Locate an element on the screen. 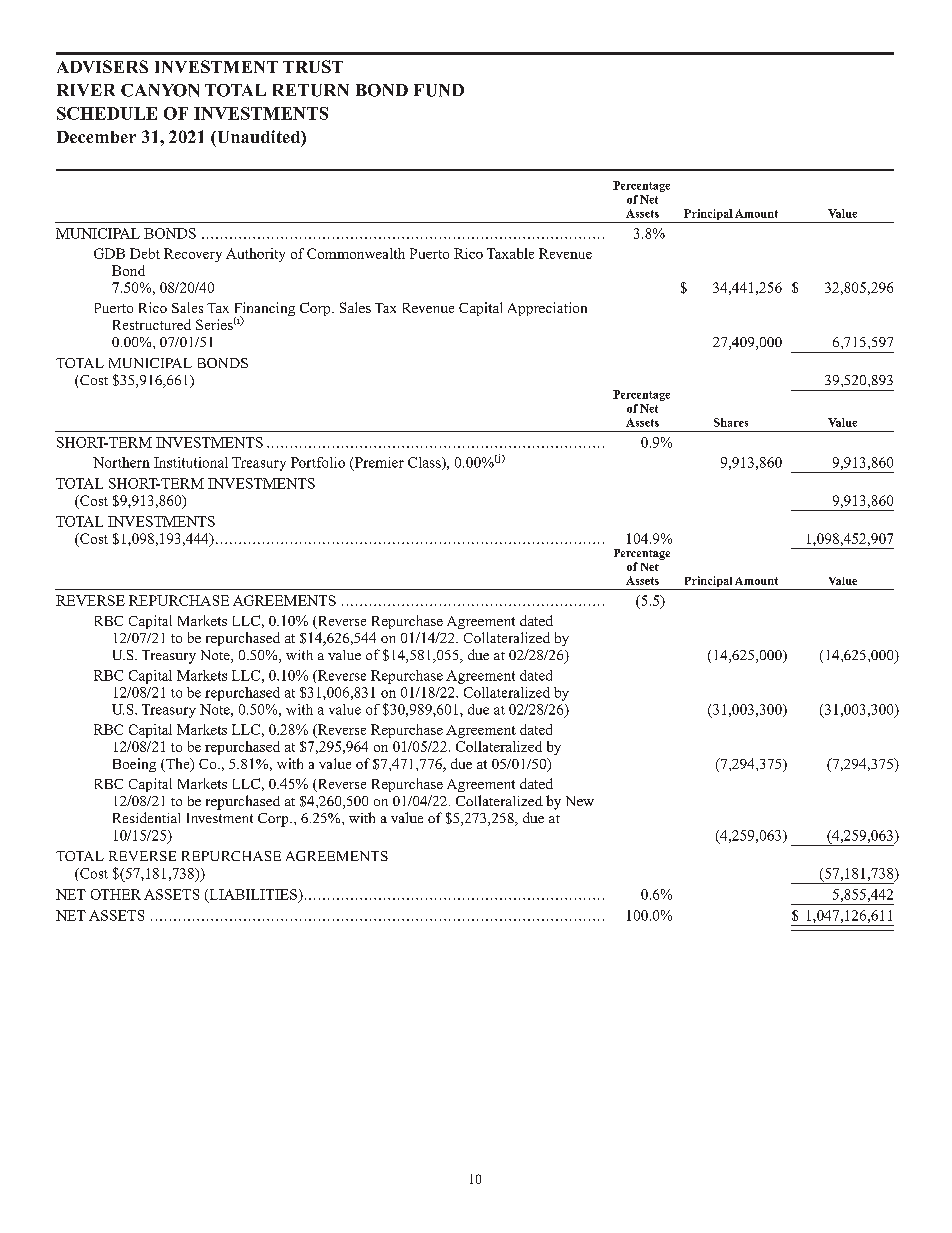 This screenshot has width=952, height=1233. OTHER is located at coordinates (116, 894).
